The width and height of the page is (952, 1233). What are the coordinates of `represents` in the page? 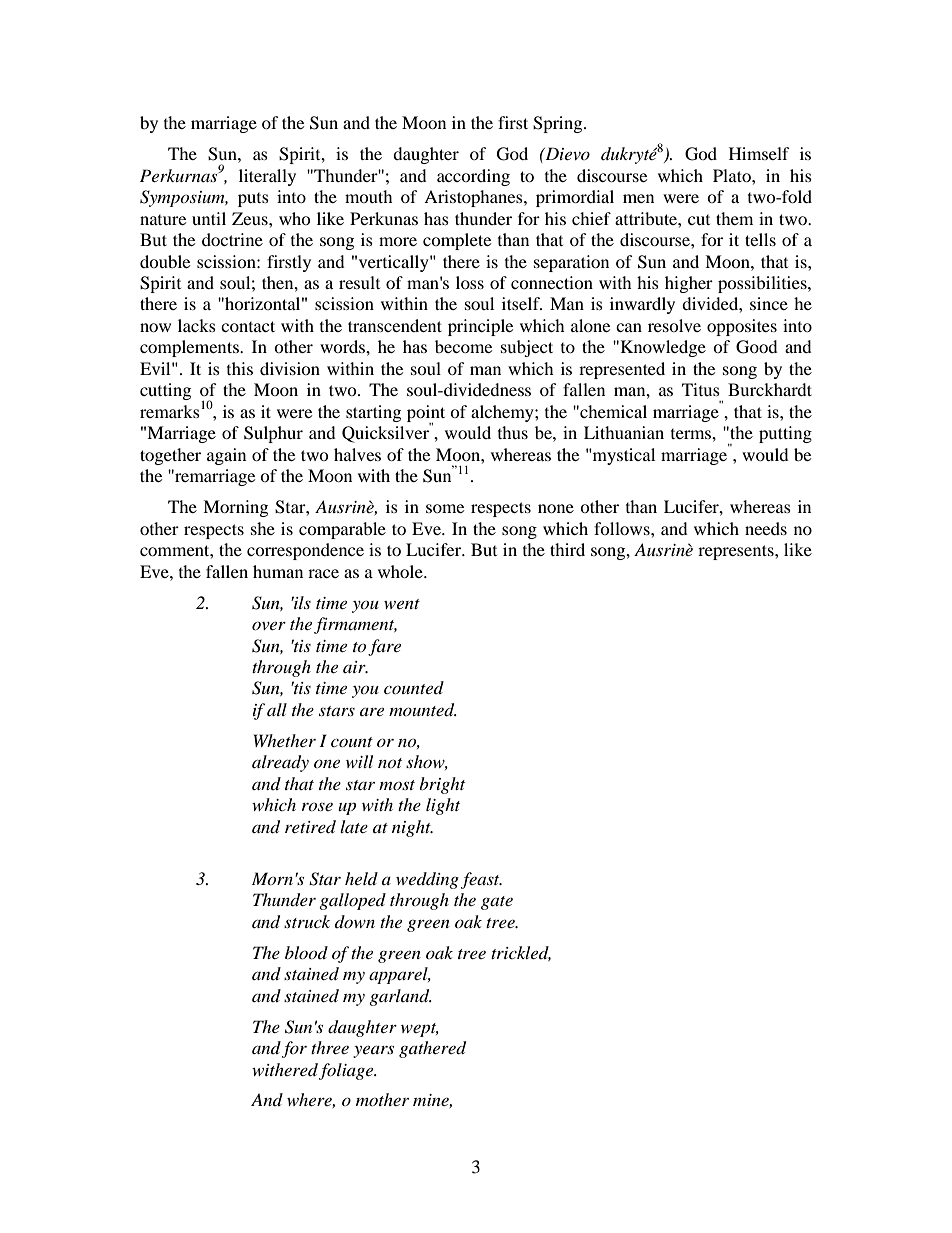 It's located at (737, 552).
